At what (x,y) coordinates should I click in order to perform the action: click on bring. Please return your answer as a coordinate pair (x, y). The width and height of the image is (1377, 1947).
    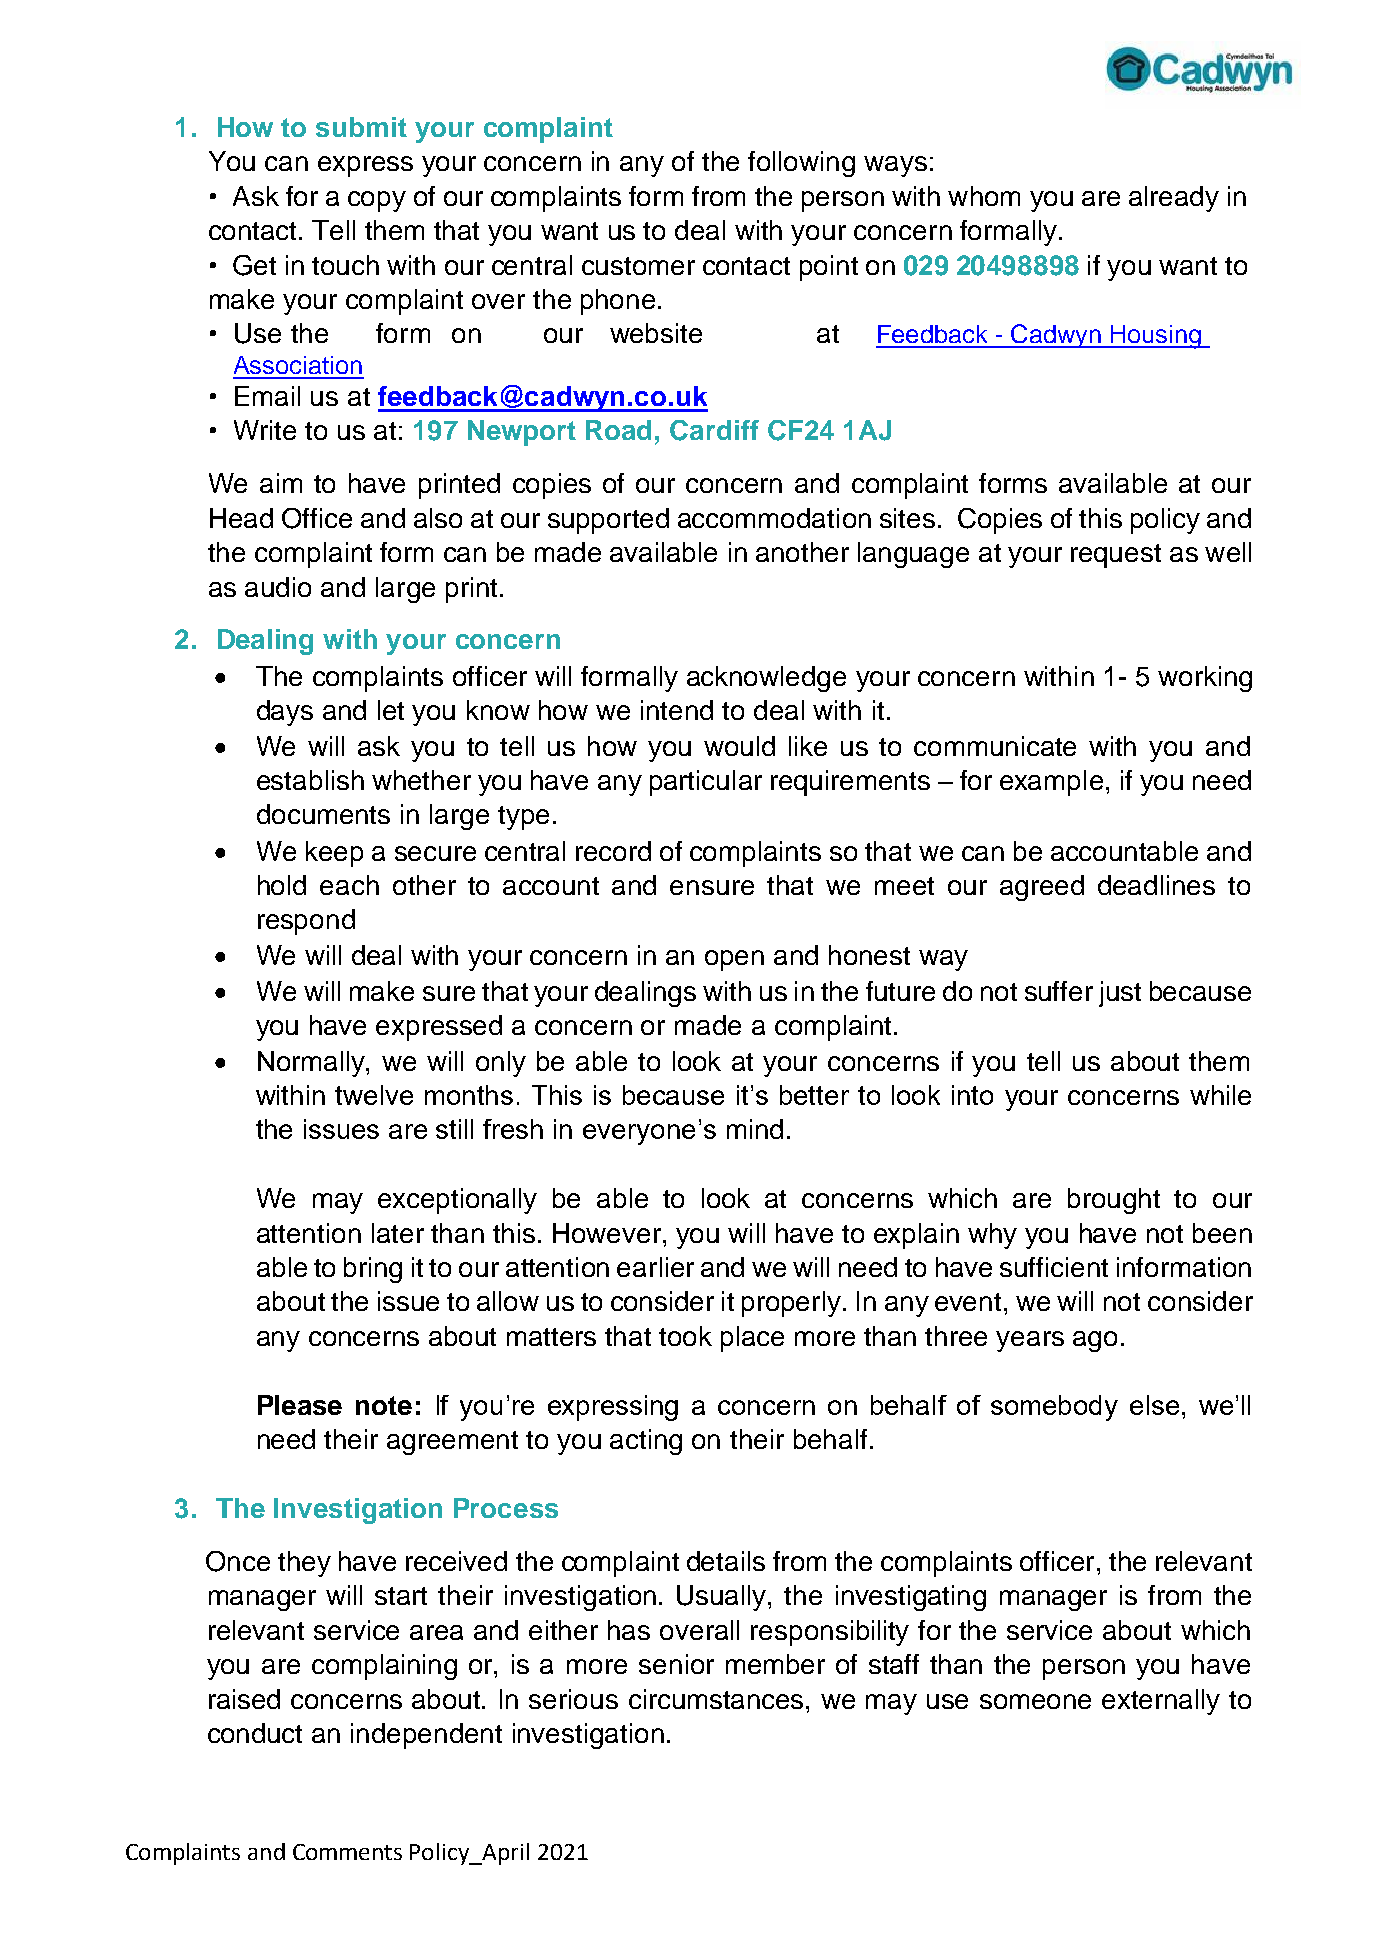
    Looking at the image, I should click on (373, 1270).
